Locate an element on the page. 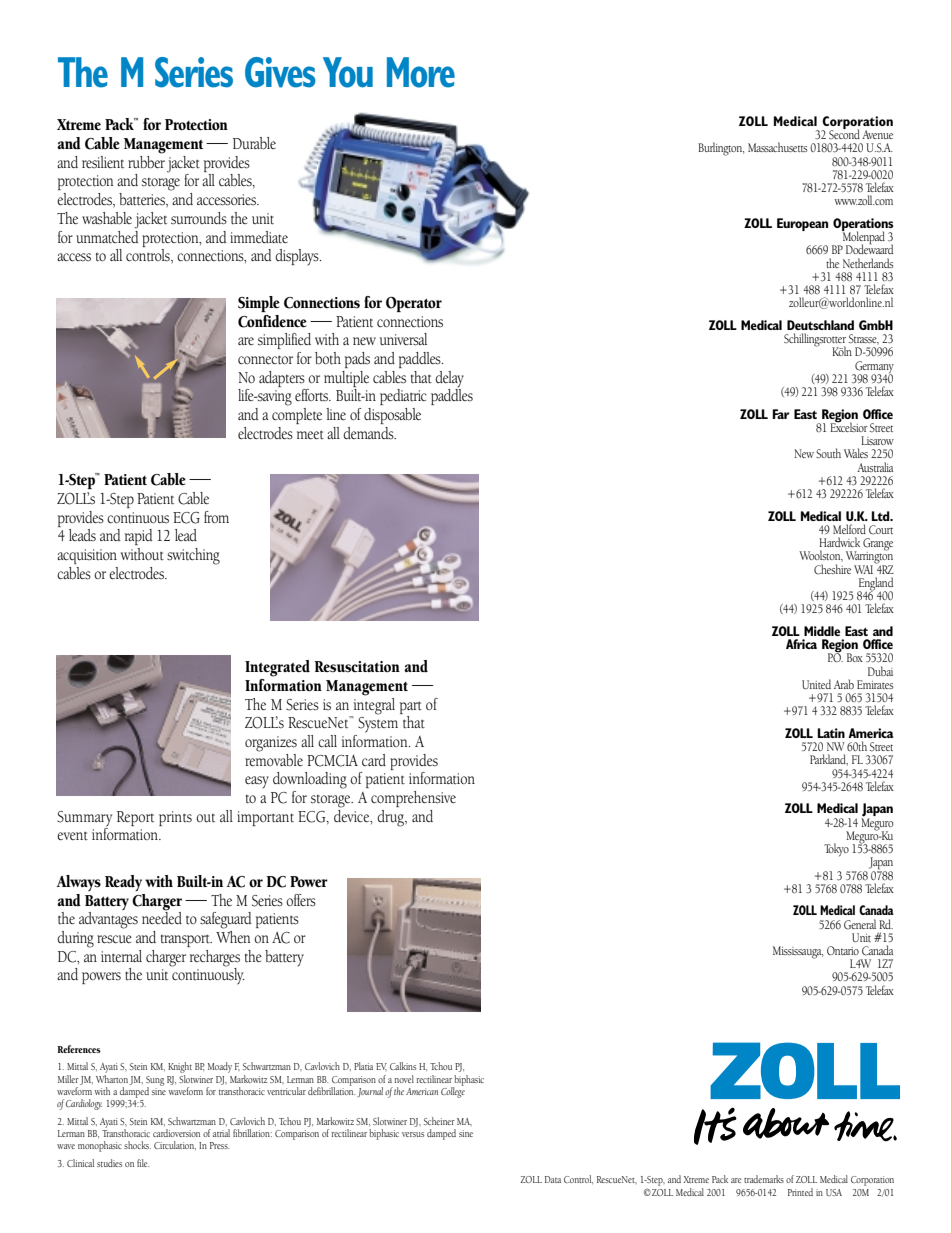 This page has height=1233, width=952. from is located at coordinates (216, 517).
